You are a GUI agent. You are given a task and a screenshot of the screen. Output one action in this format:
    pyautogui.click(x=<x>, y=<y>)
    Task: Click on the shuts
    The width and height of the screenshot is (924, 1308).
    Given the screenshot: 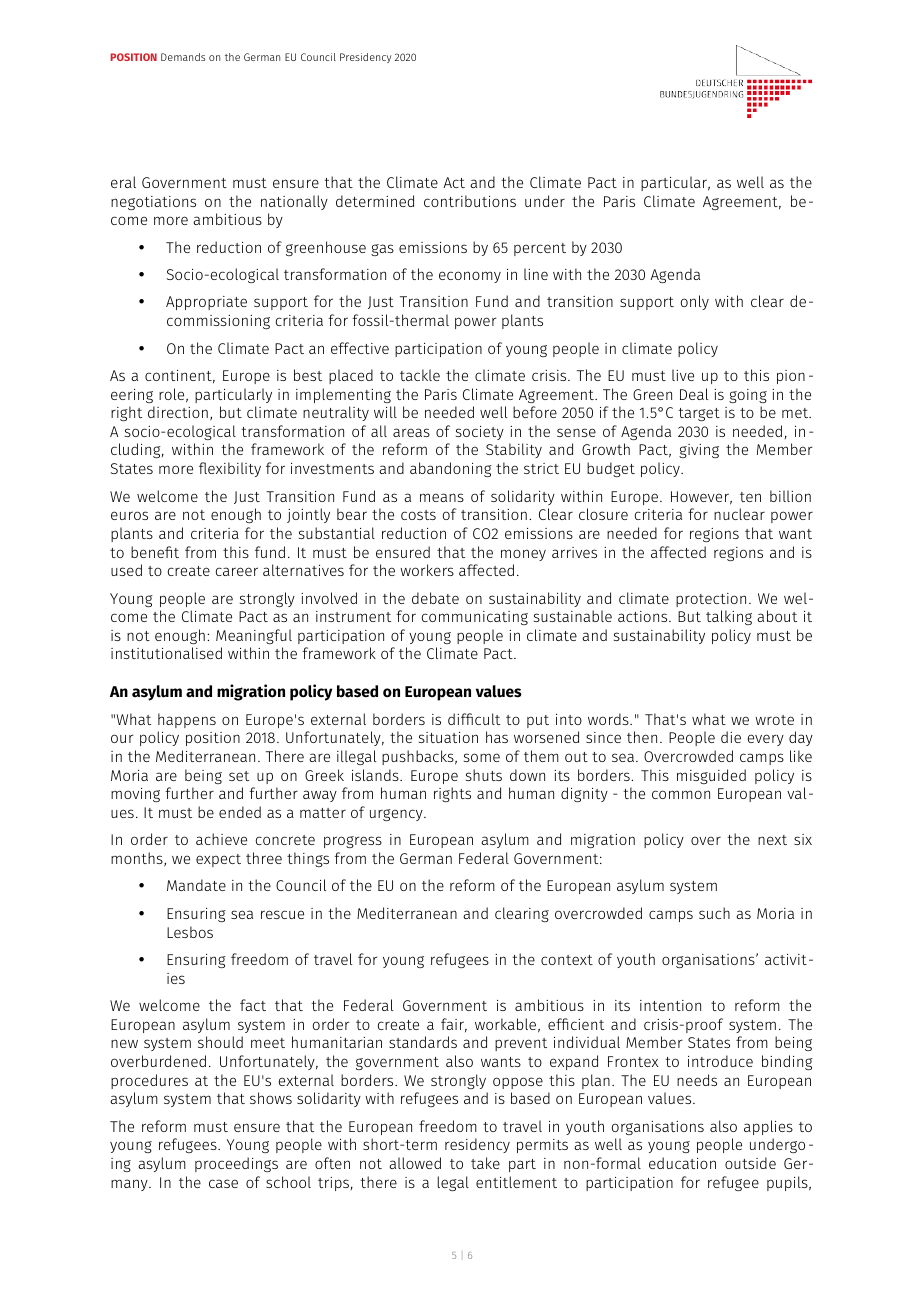 What is the action you would take?
    pyautogui.click(x=484, y=775)
